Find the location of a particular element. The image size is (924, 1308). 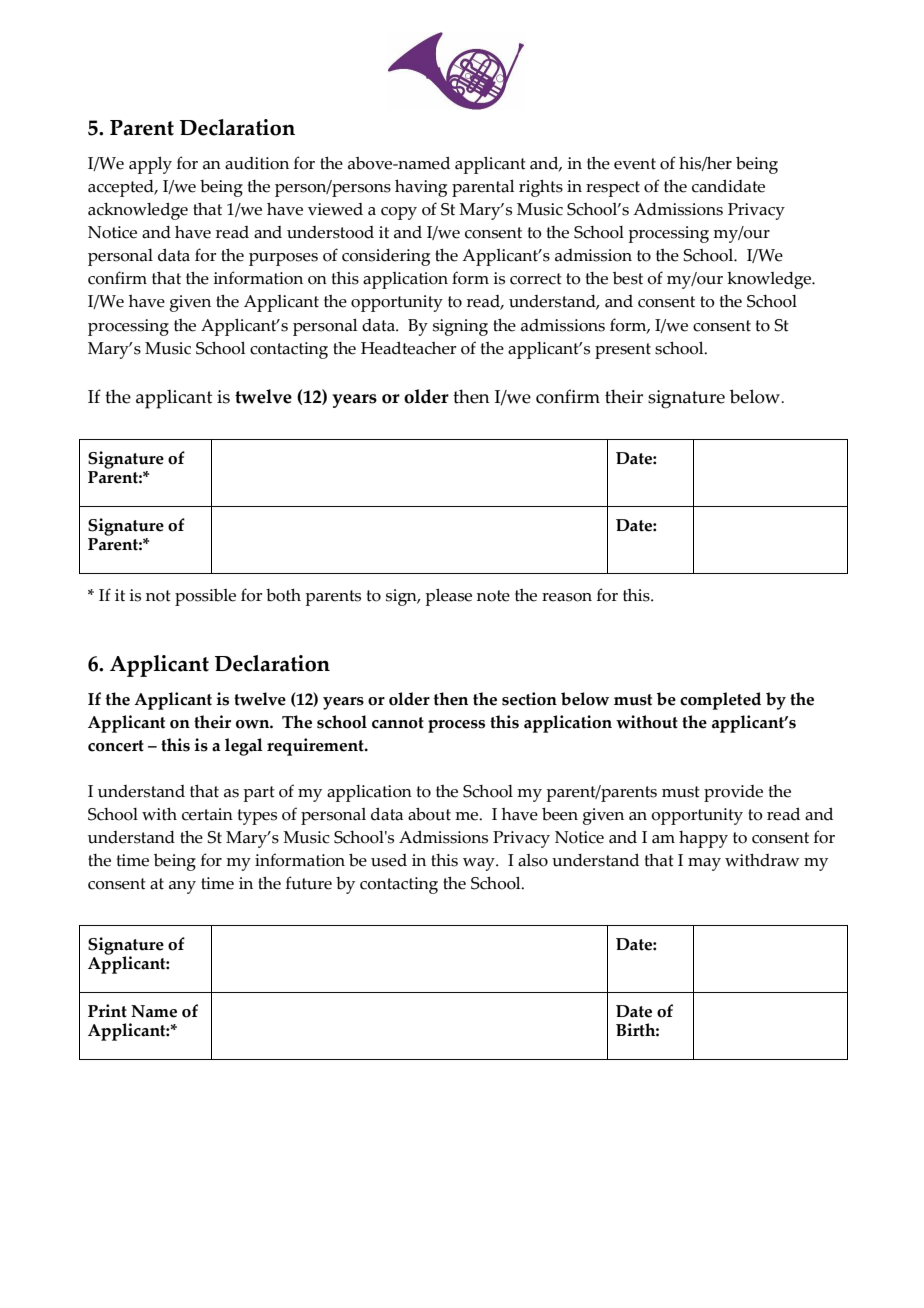

about is located at coordinates (429, 814).
